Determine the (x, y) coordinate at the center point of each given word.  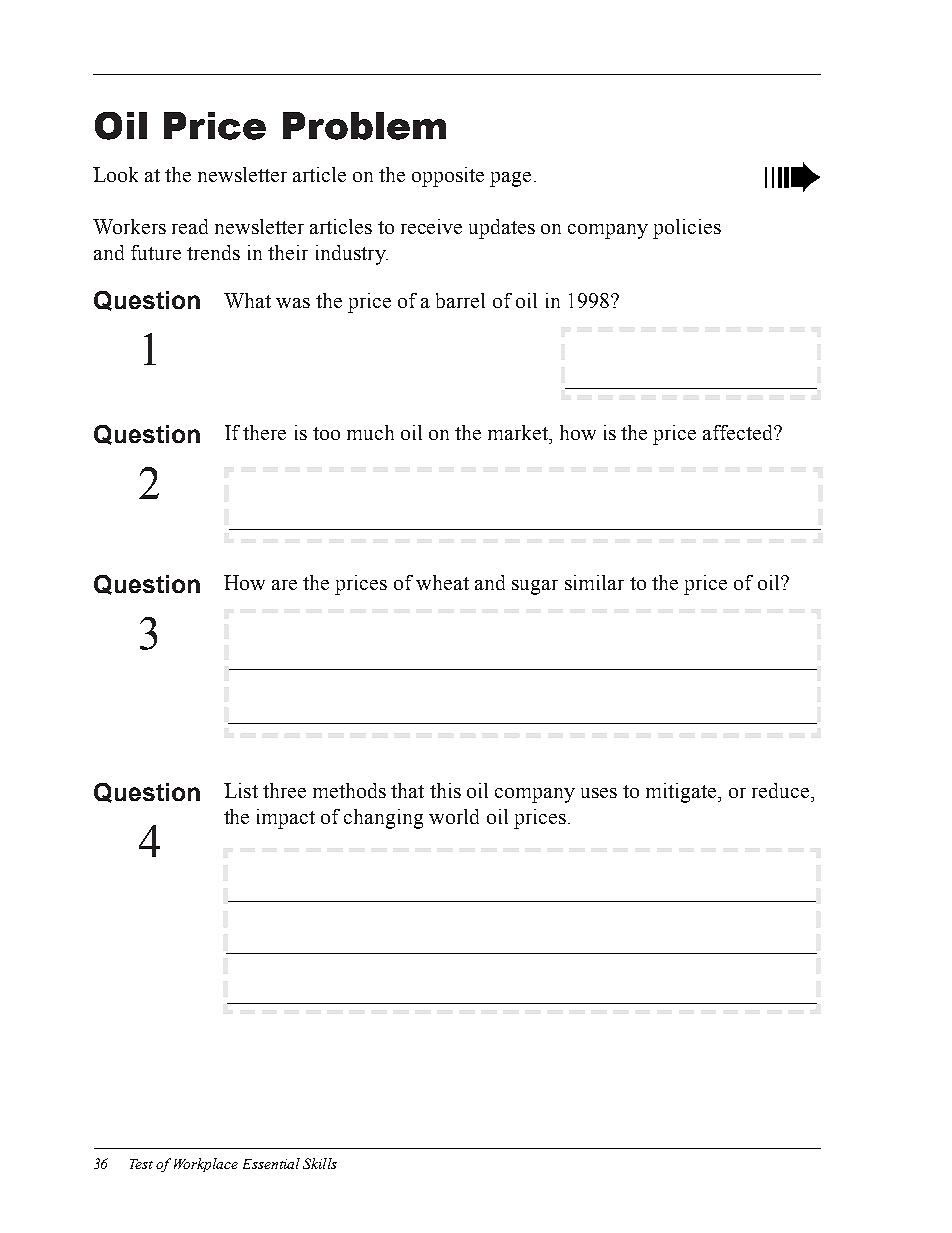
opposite (448, 177)
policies (687, 229)
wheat (442, 582)
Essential (271, 1163)
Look (115, 174)
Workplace (206, 1165)
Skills (320, 1163)
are (284, 585)
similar (594, 582)
